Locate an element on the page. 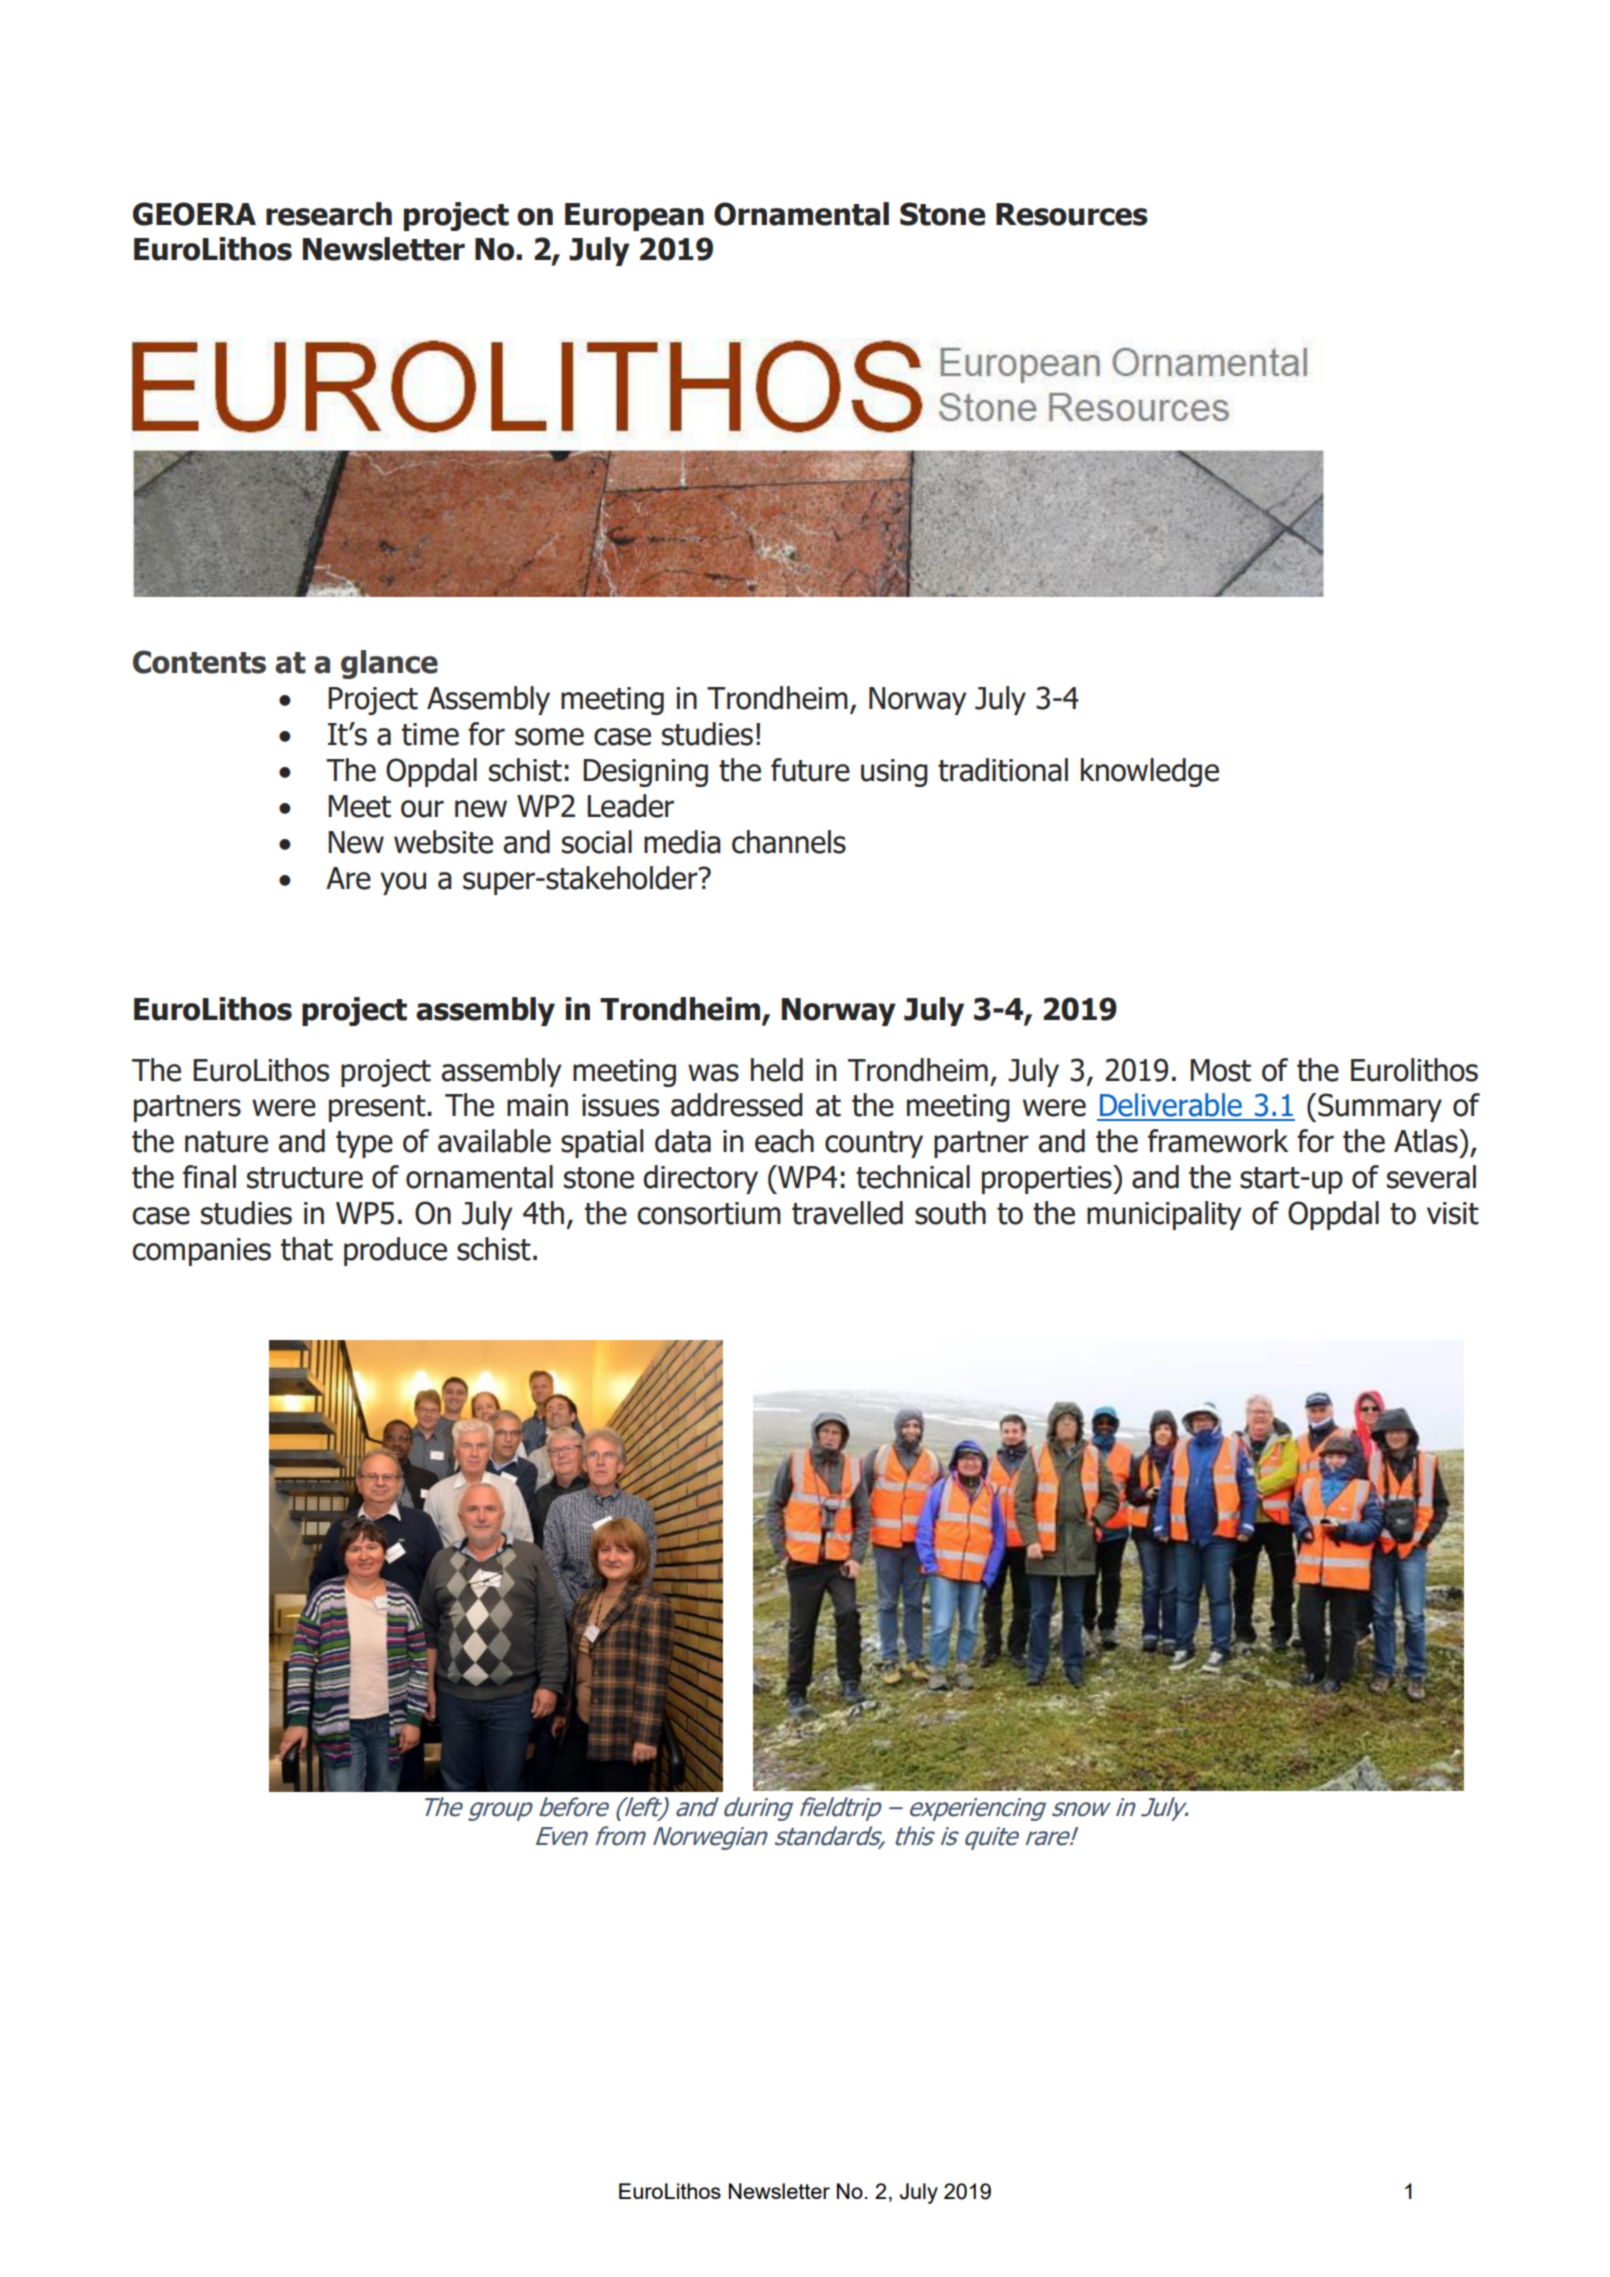 The image size is (1610, 2277). European is located at coordinates (634, 217).
